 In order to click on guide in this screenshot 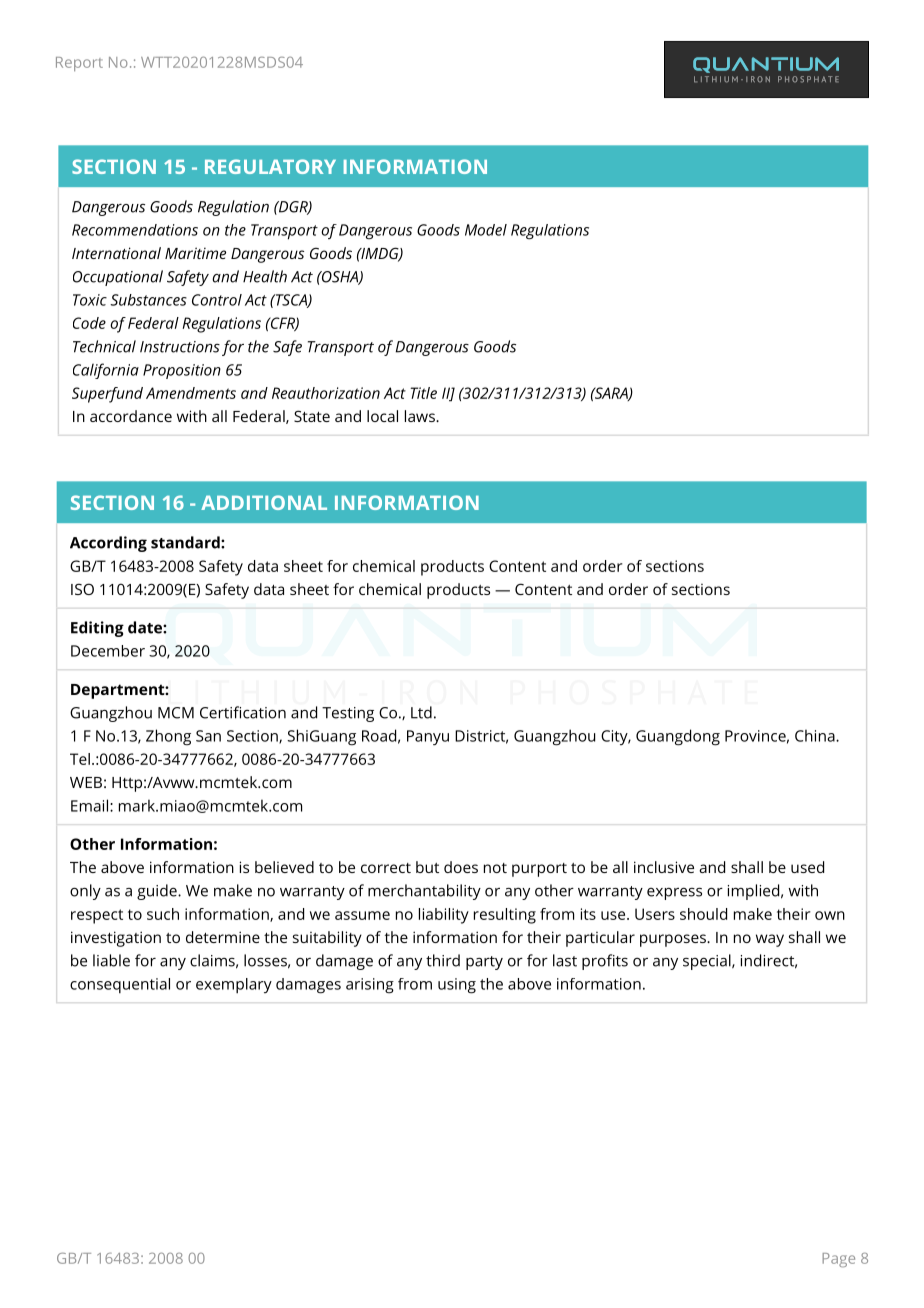, I will do `click(158, 892)`.
